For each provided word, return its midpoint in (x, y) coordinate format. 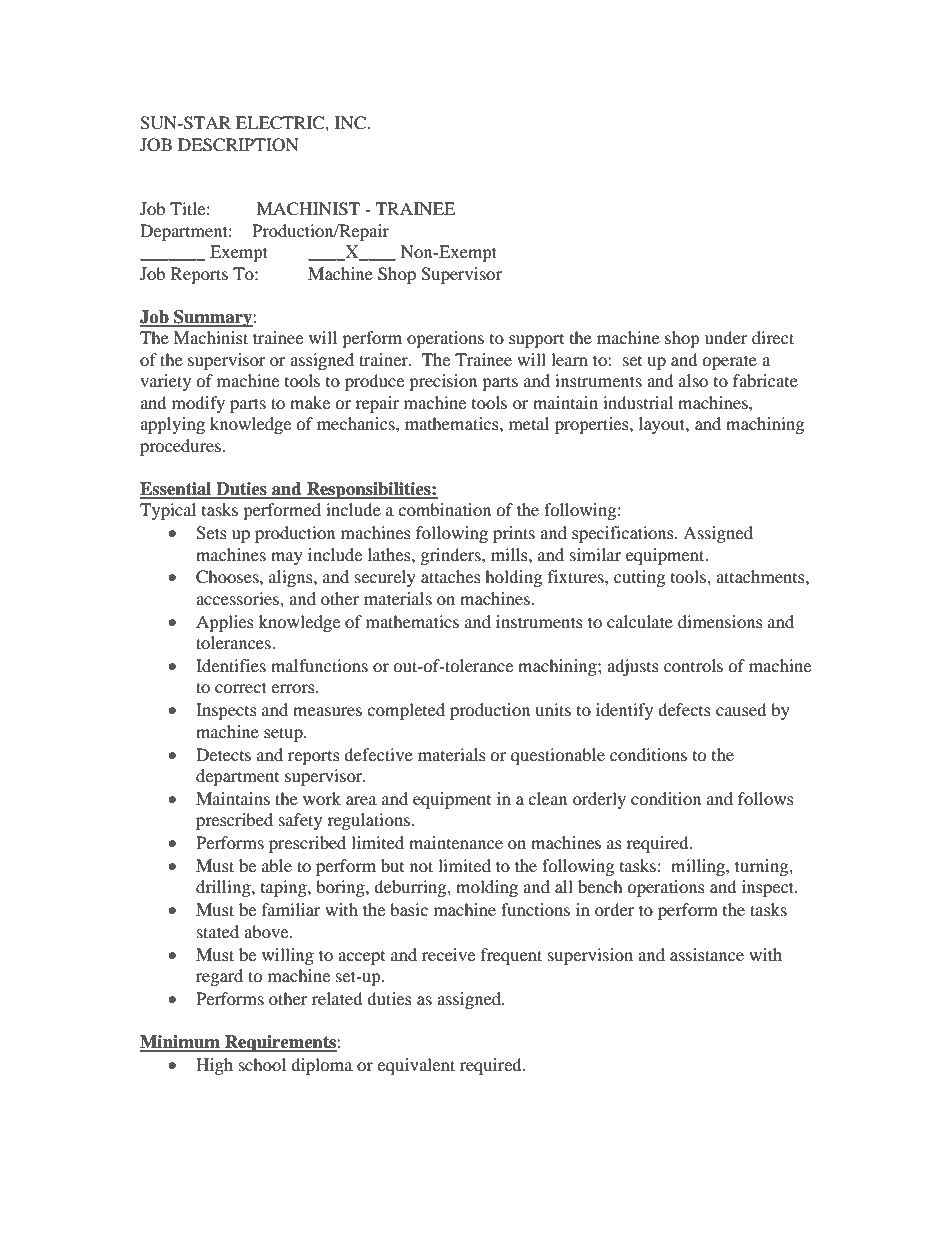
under (726, 337)
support (536, 341)
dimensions (720, 621)
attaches (451, 576)
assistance (707, 954)
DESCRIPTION (238, 145)
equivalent (416, 1066)
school (262, 1064)
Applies (225, 623)
